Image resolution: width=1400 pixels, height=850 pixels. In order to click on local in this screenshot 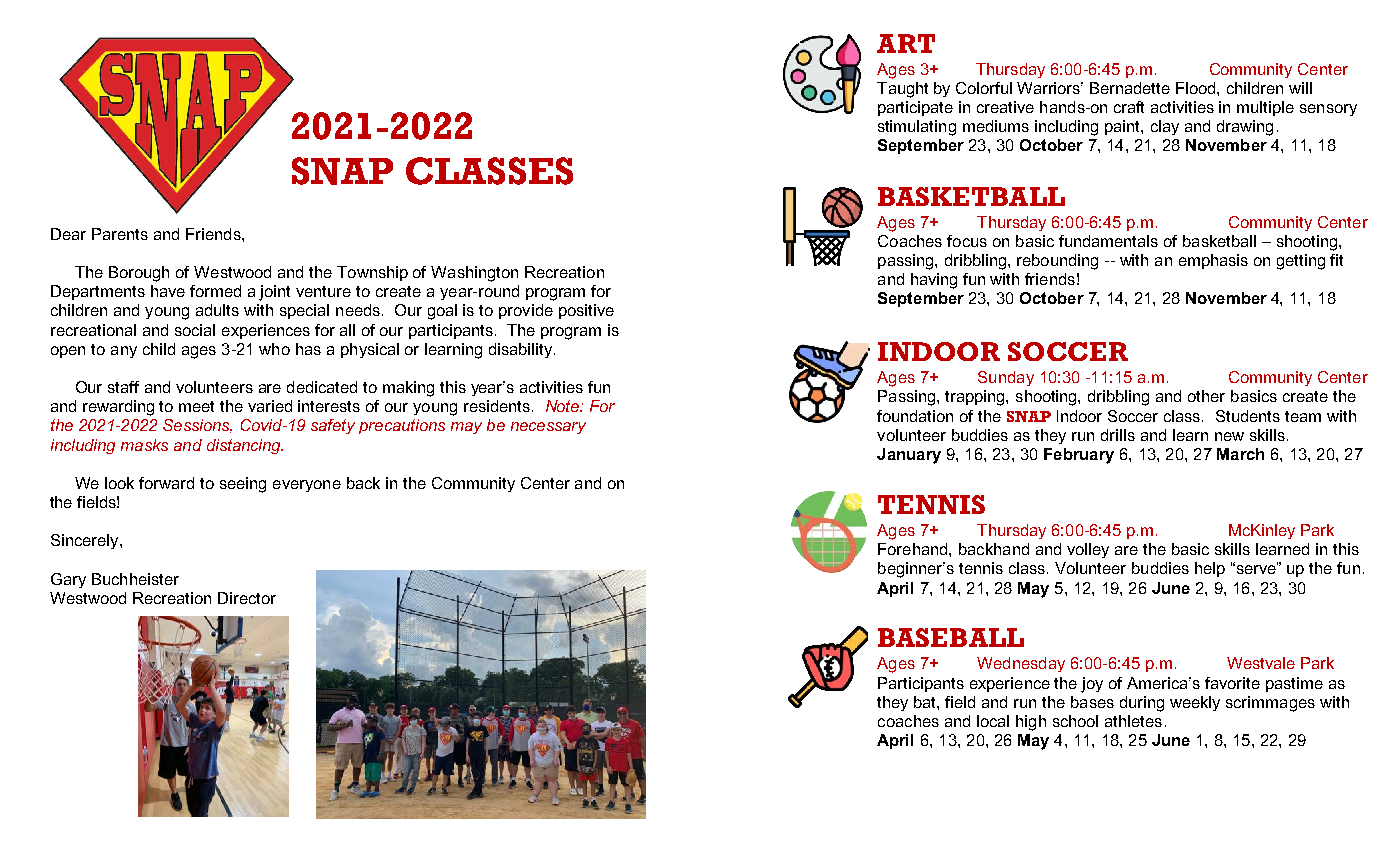, I will do `click(993, 721)`.
